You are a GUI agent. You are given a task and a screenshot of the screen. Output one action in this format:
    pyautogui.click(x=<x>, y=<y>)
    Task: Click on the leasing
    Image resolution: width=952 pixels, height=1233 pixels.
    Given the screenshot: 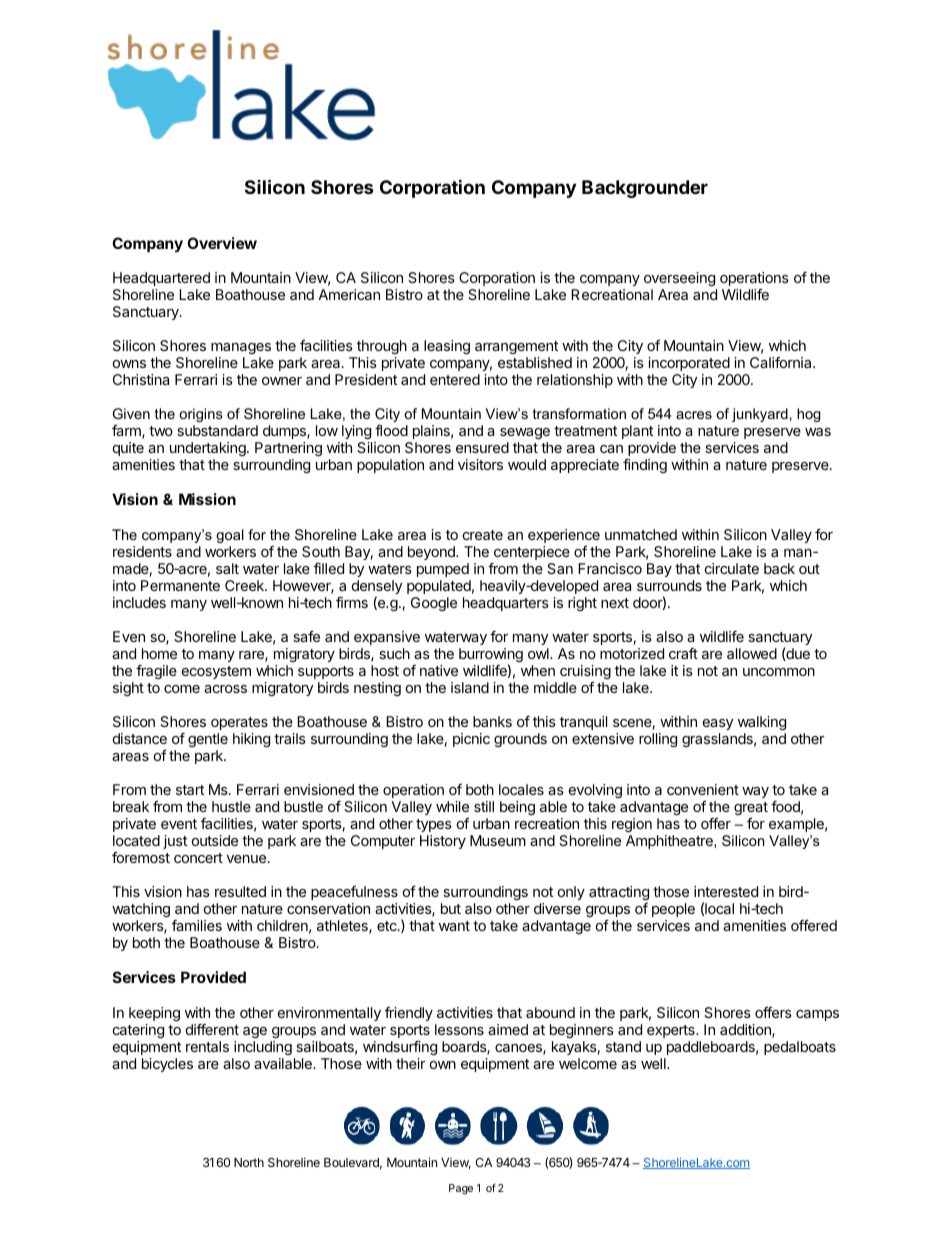 What is the action you would take?
    pyautogui.click(x=447, y=347)
